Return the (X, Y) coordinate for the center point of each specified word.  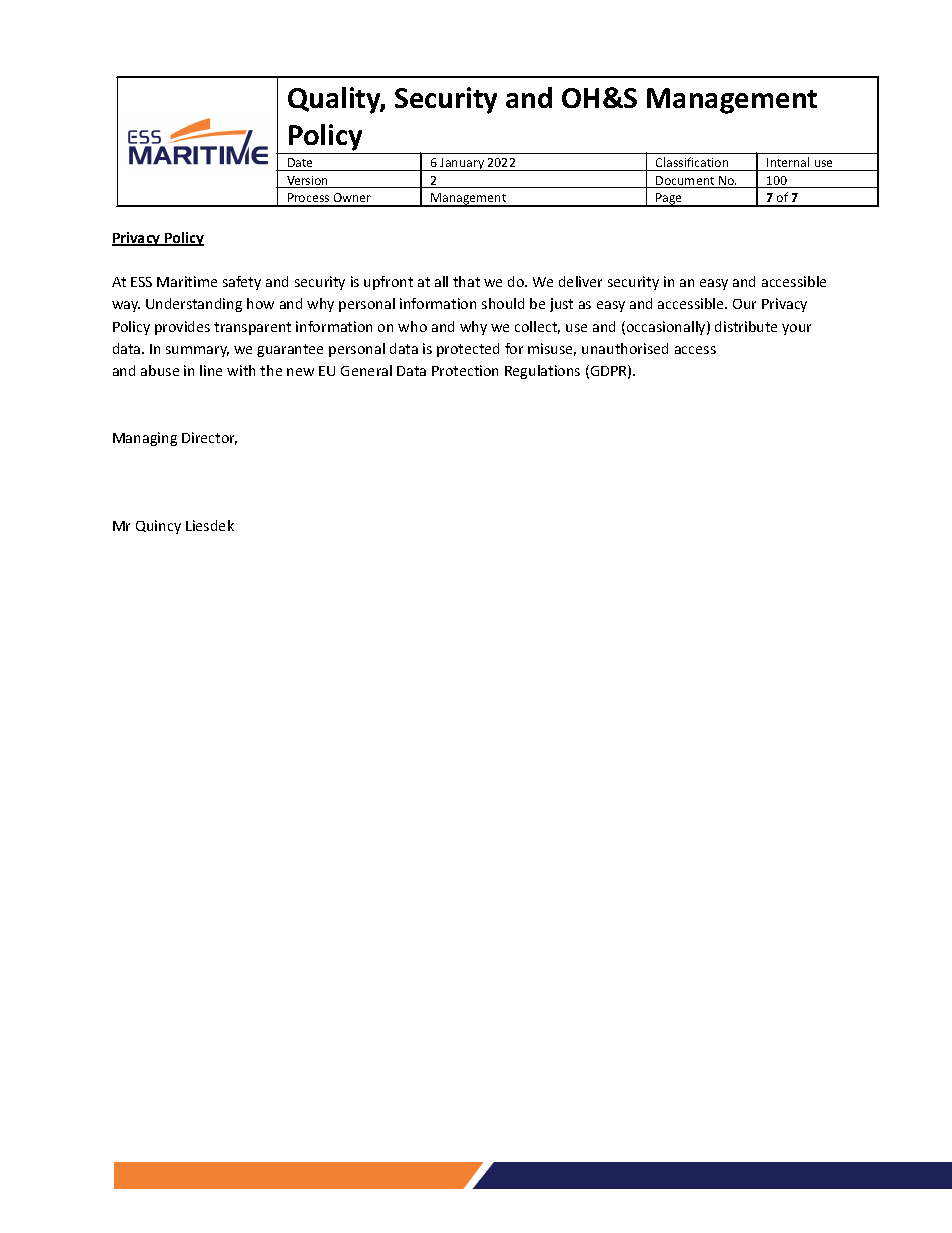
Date (300, 162)
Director (209, 438)
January (462, 164)
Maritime (187, 281)
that (466, 281)
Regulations (542, 372)
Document (685, 182)
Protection (465, 370)
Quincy (158, 527)
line (211, 370)
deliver (580, 281)
